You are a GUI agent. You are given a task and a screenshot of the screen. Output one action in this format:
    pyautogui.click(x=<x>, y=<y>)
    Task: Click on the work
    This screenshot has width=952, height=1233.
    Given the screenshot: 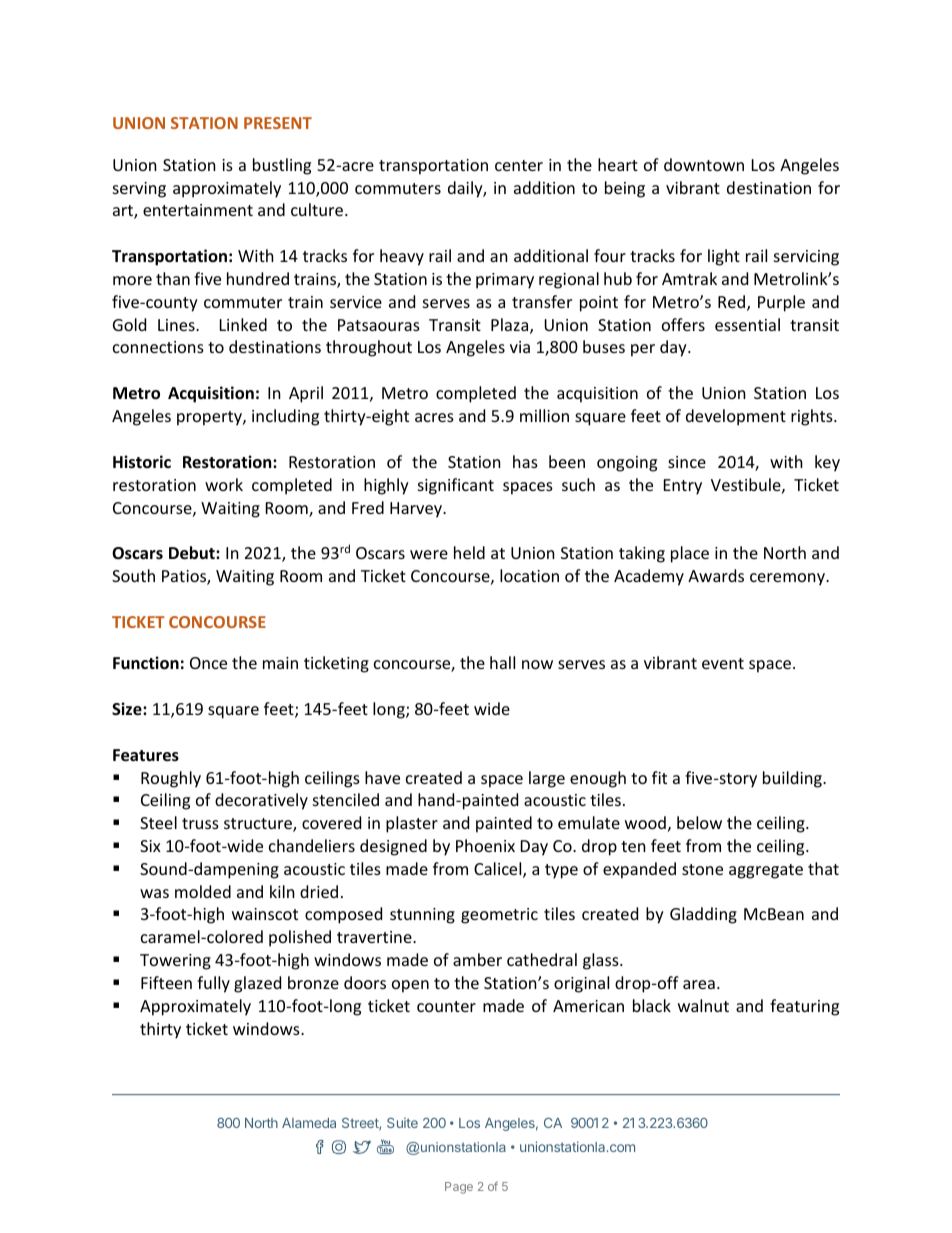 What is the action you would take?
    pyautogui.click(x=224, y=484)
